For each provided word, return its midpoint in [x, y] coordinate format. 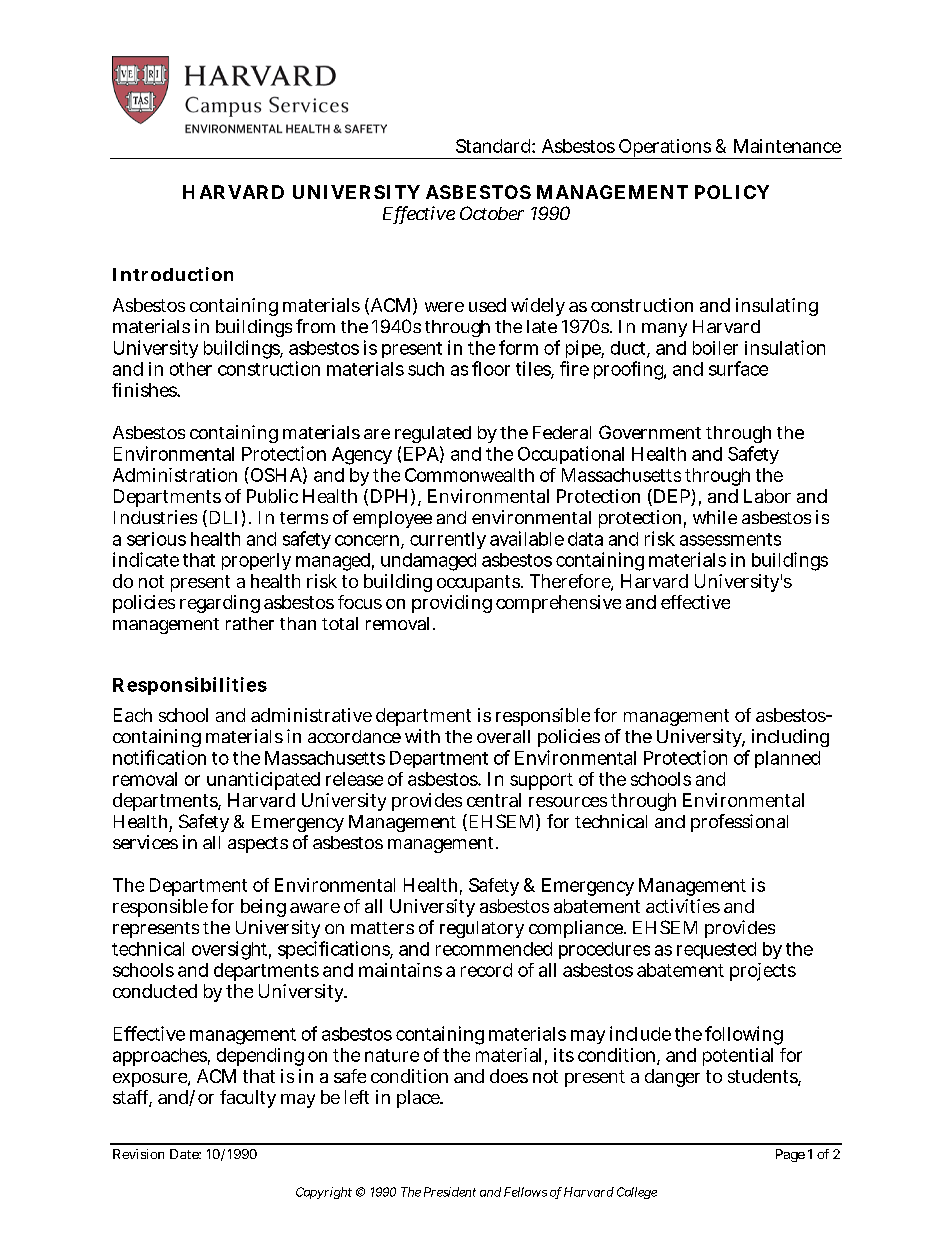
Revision [138, 1154]
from [315, 326]
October [492, 213]
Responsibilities [190, 686]
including [789, 740]
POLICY [732, 192]
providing [452, 604]
